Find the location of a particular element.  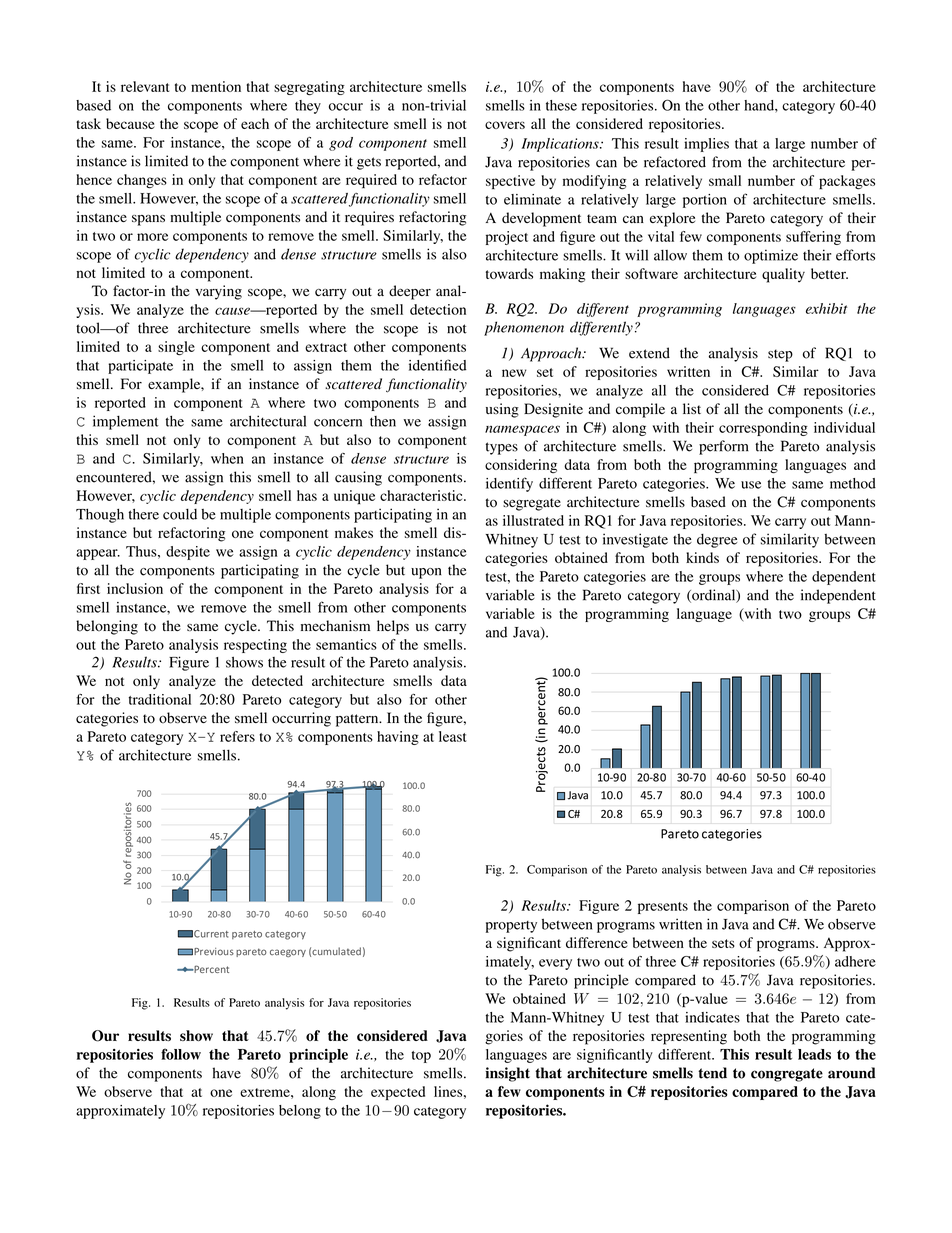

upon is located at coordinates (426, 573).
